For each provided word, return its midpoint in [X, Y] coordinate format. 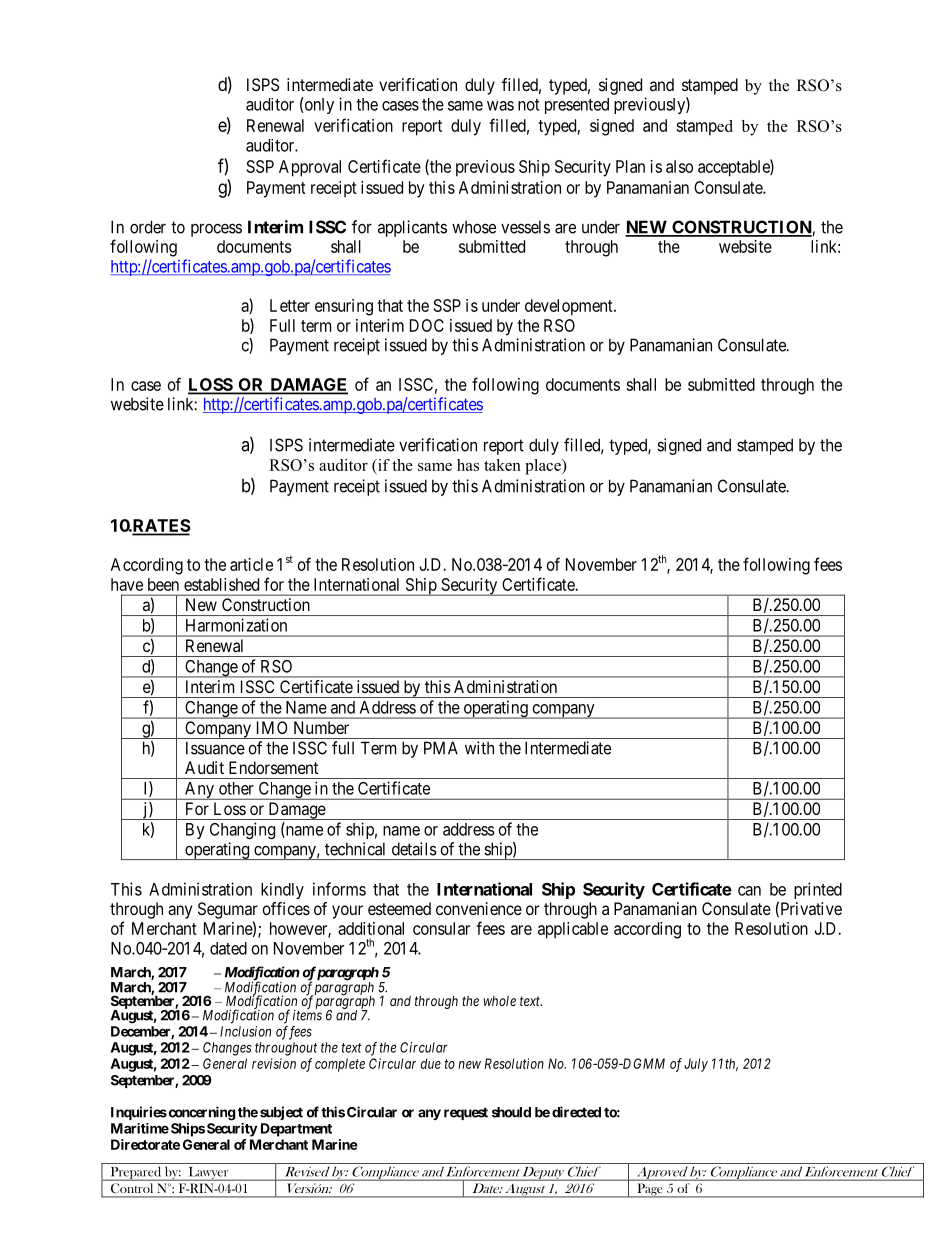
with [479, 748]
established [221, 584]
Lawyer [208, 1174]
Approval [310, 168]
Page [650, 1190]
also [679, 166]
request [466, 1113]
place [544, 467]
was [500, 106]
